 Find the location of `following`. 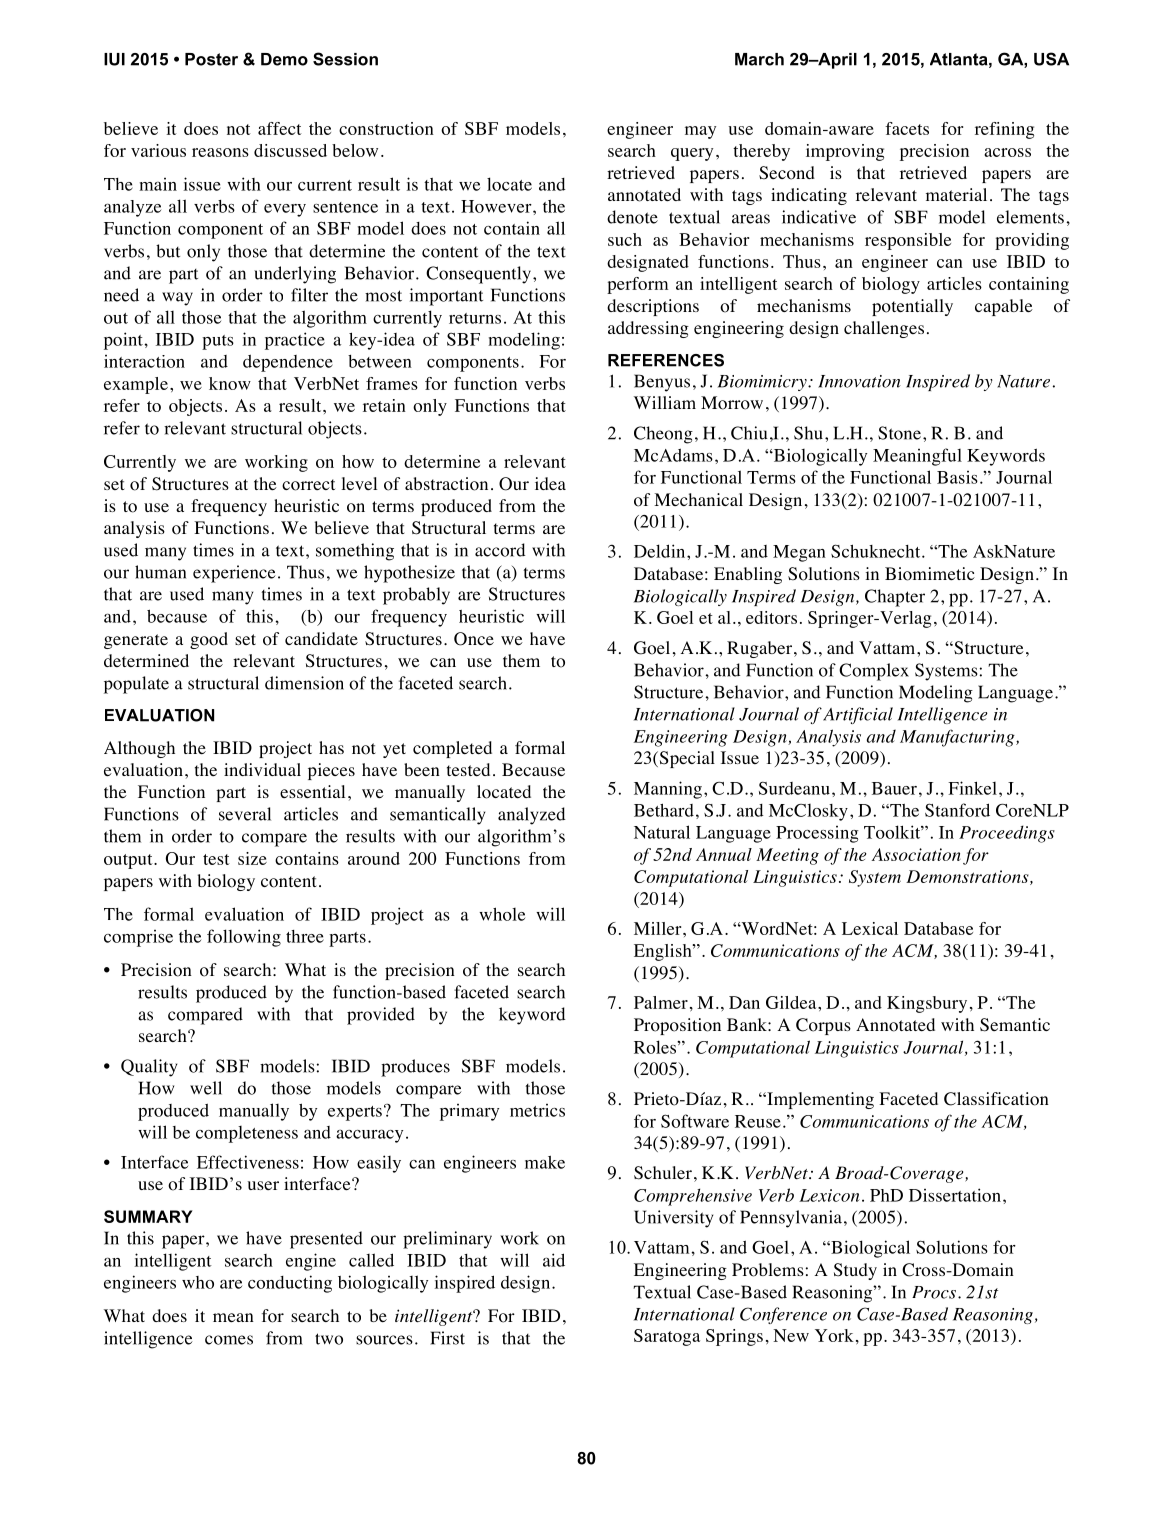

following is located at coordinates (244, 938).
